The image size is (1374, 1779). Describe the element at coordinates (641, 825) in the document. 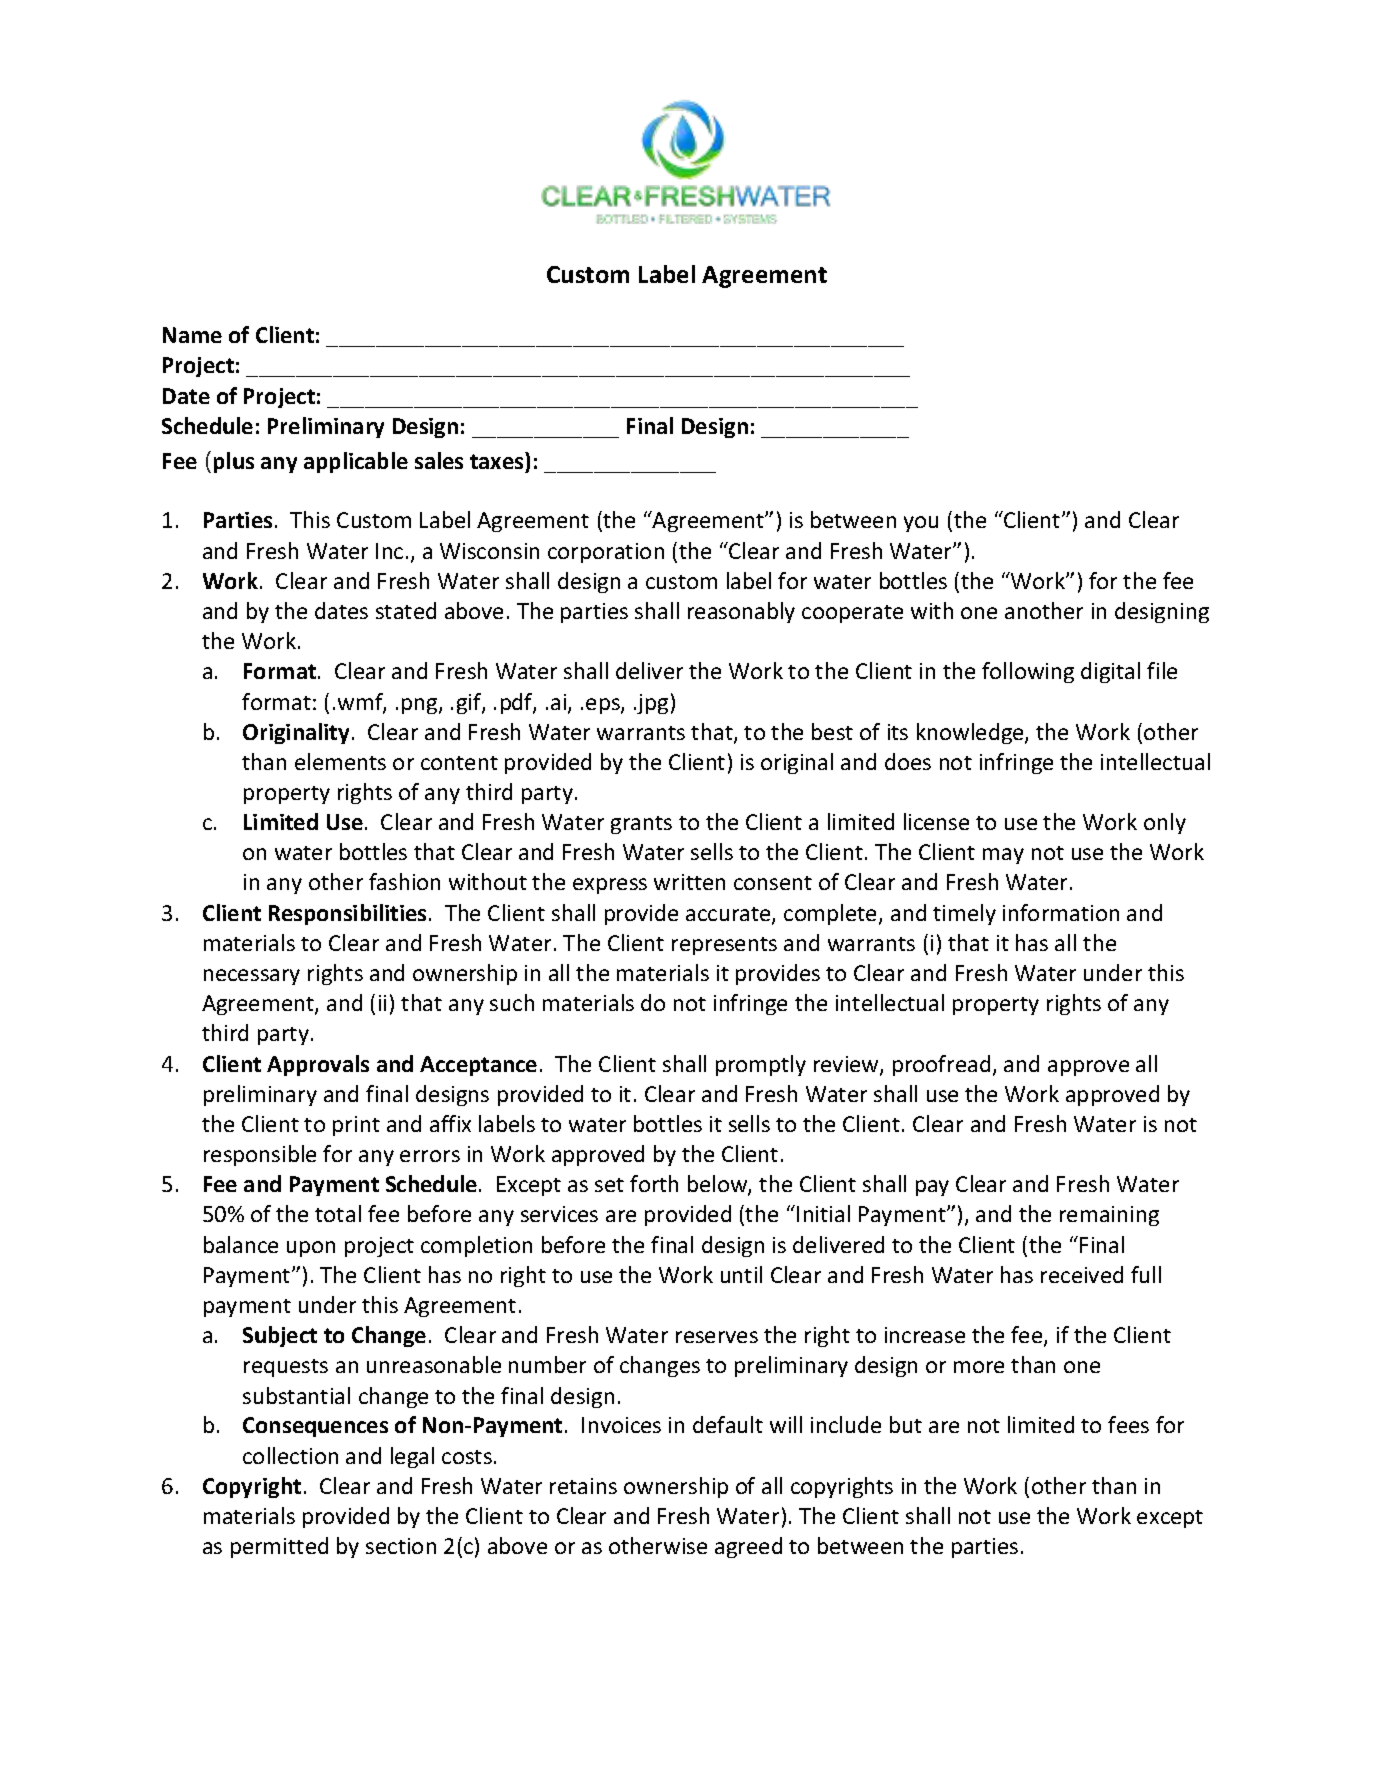

I see `grants` at that location.
